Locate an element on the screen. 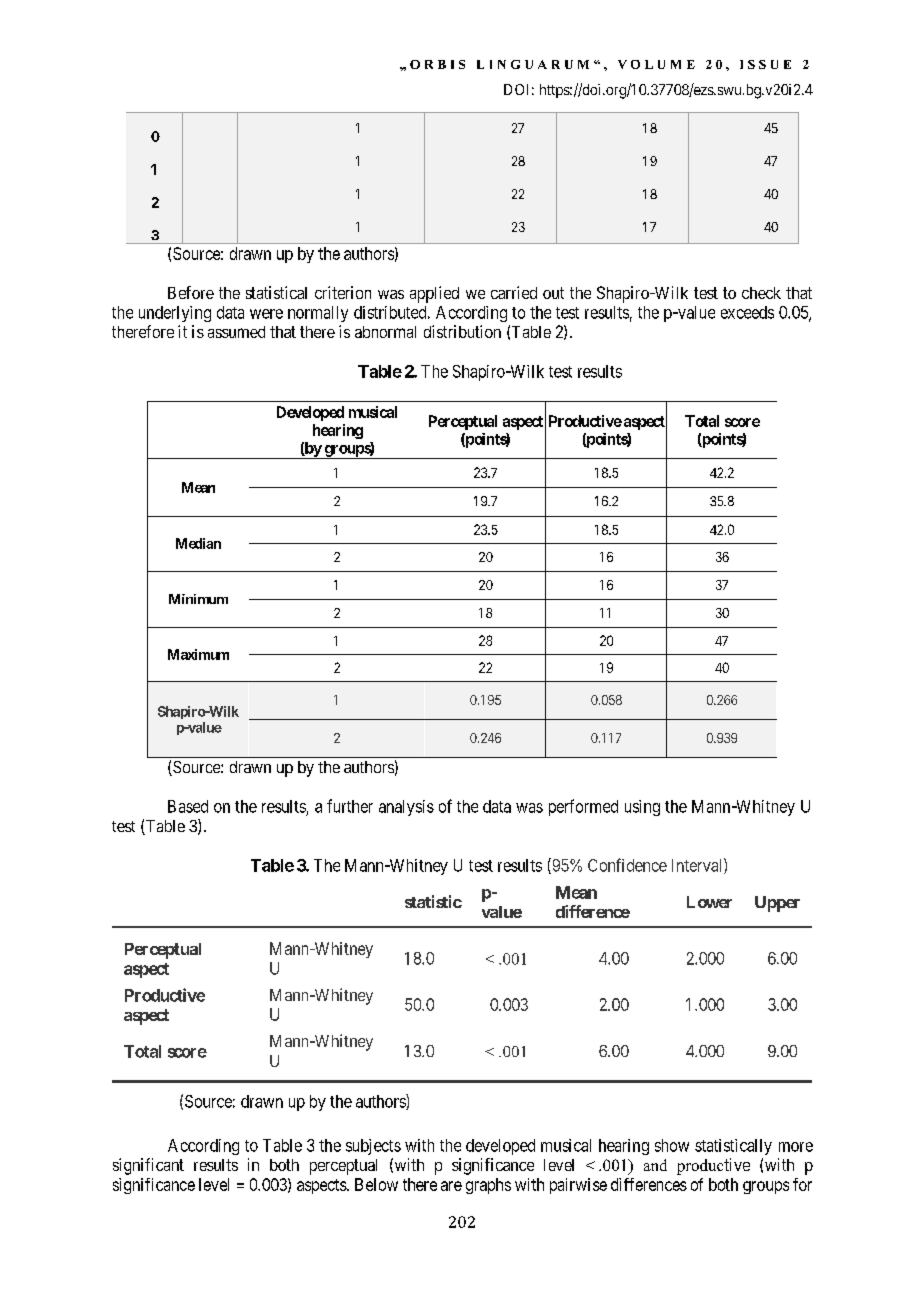 The height and width of the screenshot is (1307, 924). Based is located at coordinates (188, 806).
